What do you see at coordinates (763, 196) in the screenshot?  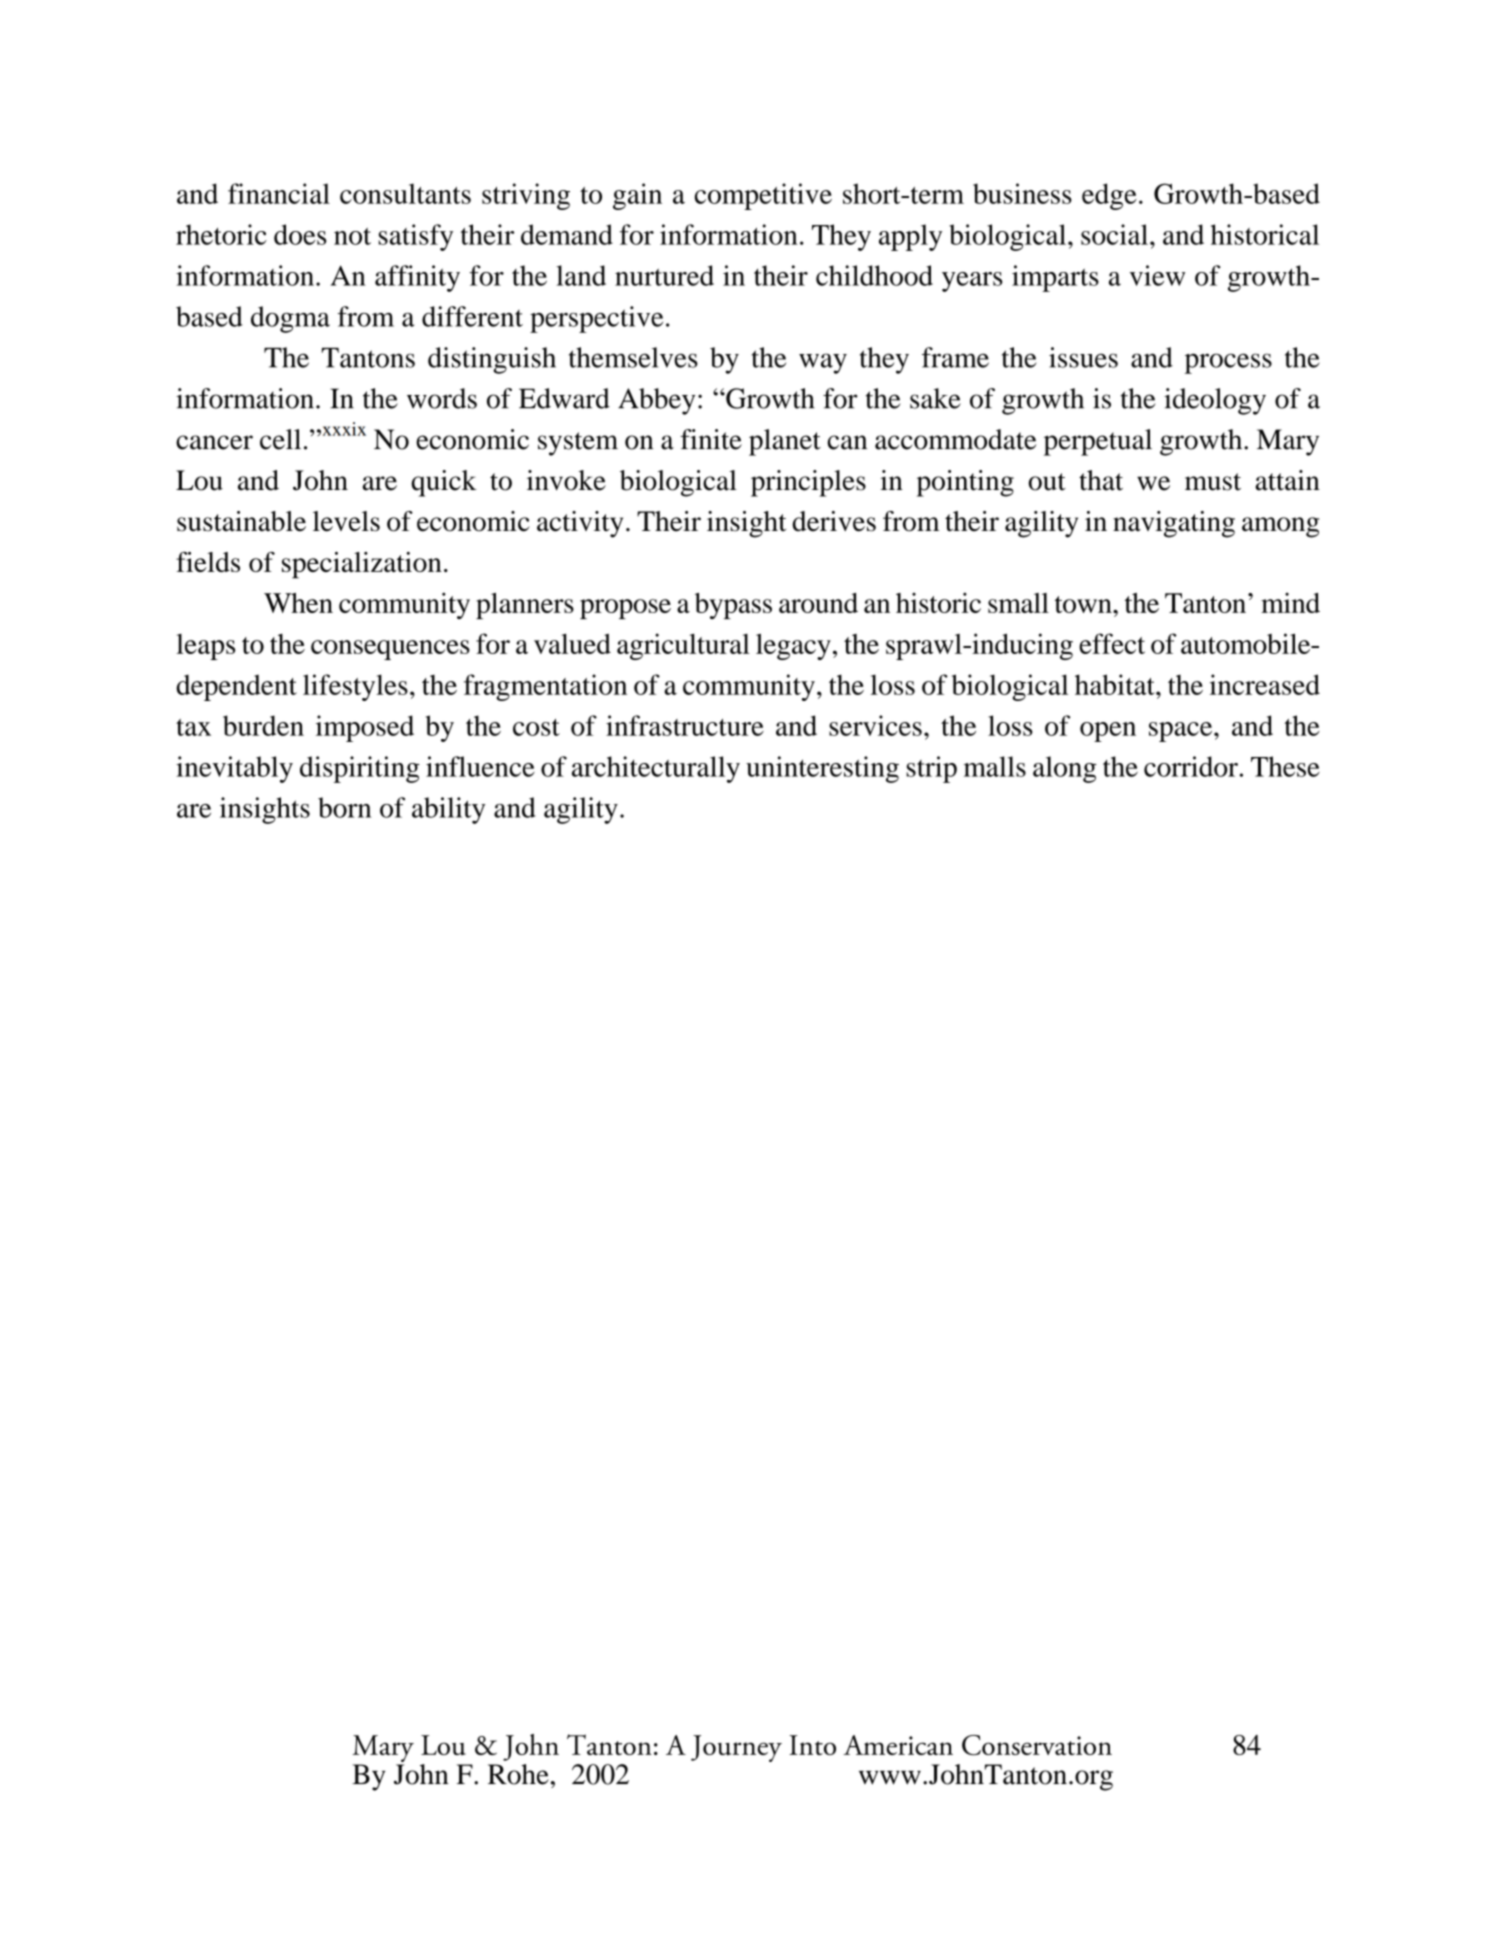 I see `competitive` at bounding box center [763, 196].
